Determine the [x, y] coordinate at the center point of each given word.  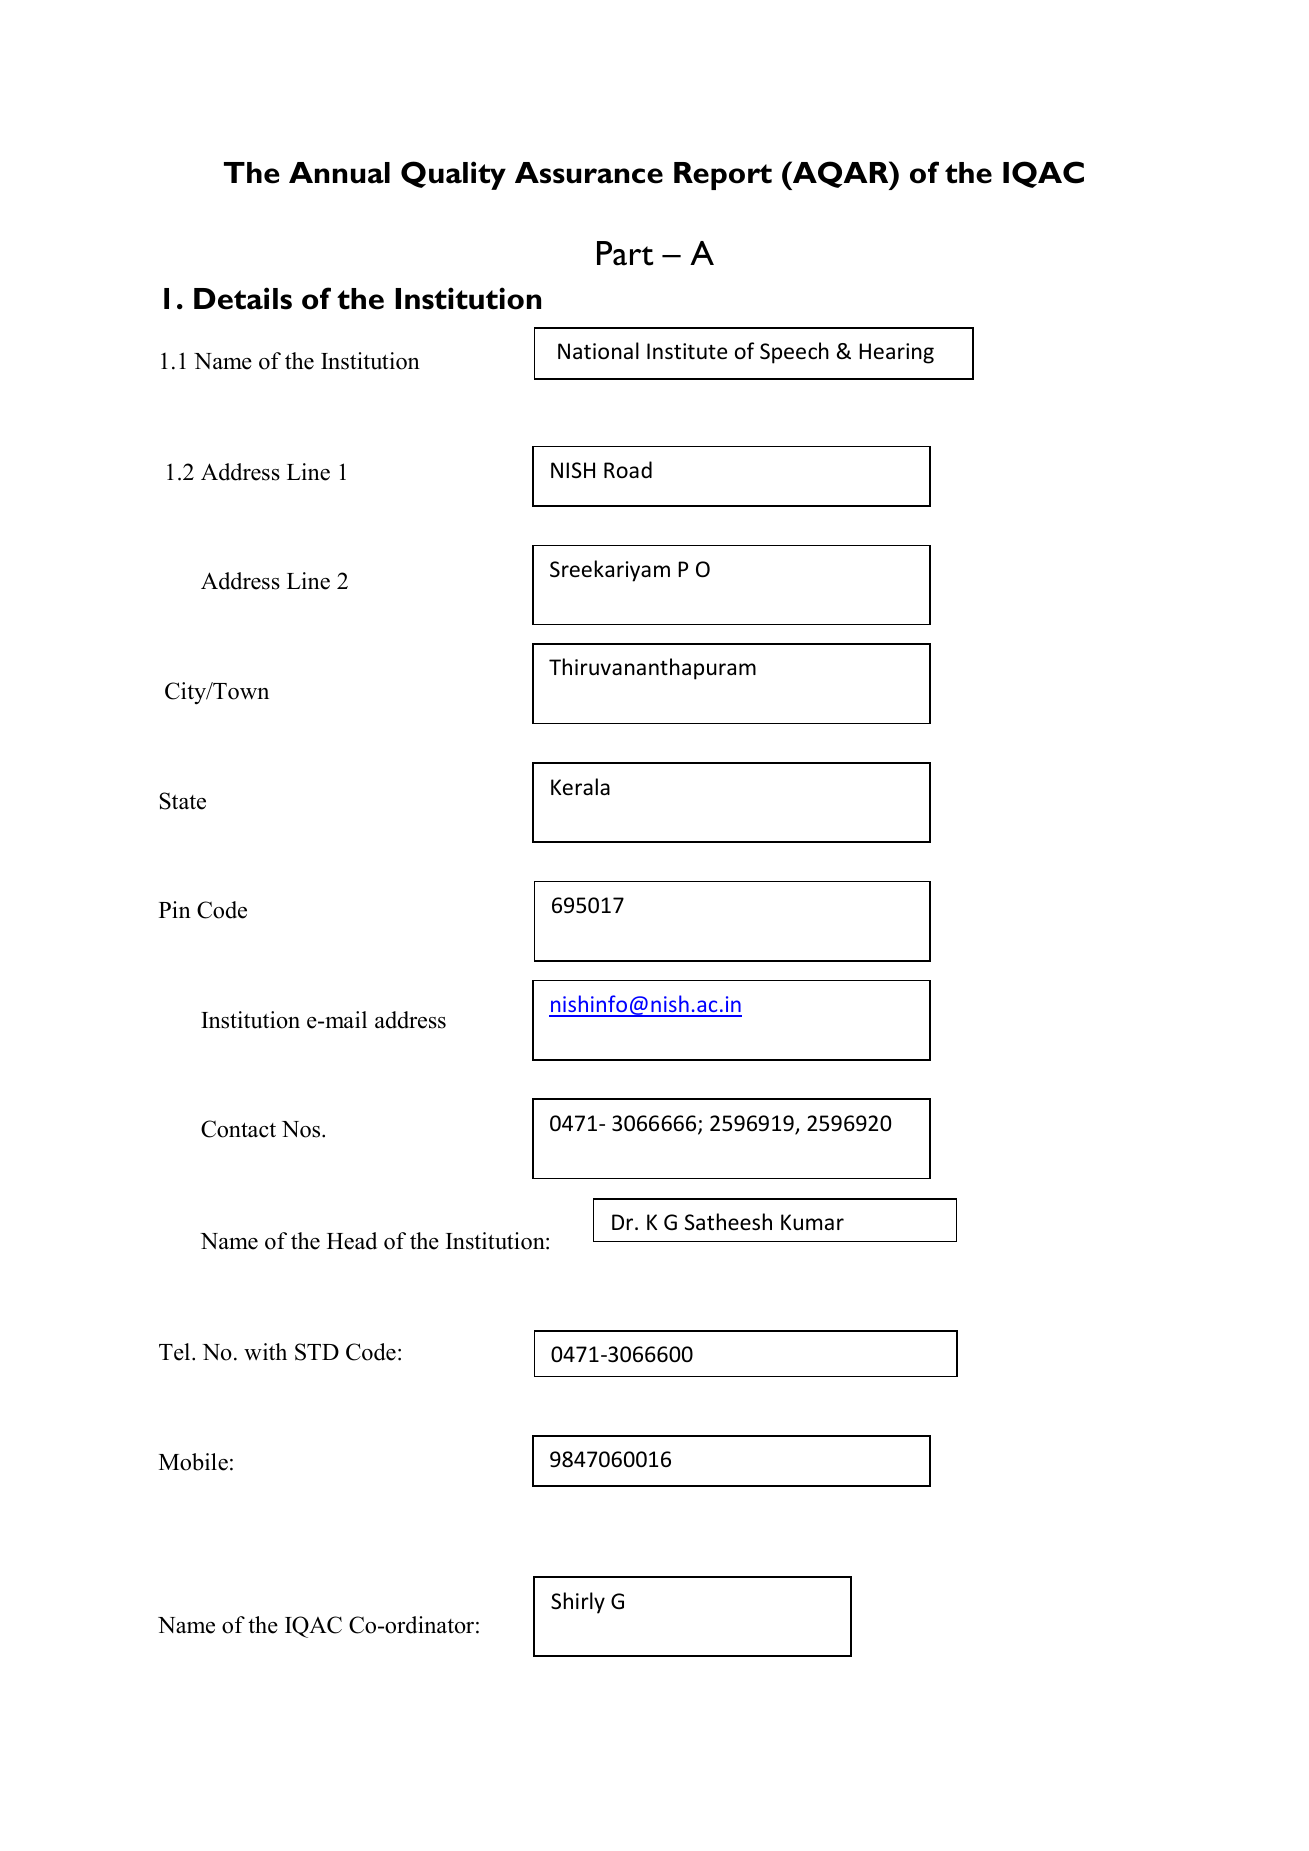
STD [317, 1352]
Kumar [812, 1222]
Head [352, 1241]
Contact [238, 1129]
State [182, 801]
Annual [339, 173]
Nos [302, 1129]
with [265, 1351]
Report [723, 176]
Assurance [589, 173]
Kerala [580, 787]
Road [628, 469]
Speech [794, 353]
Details [243, 298]
